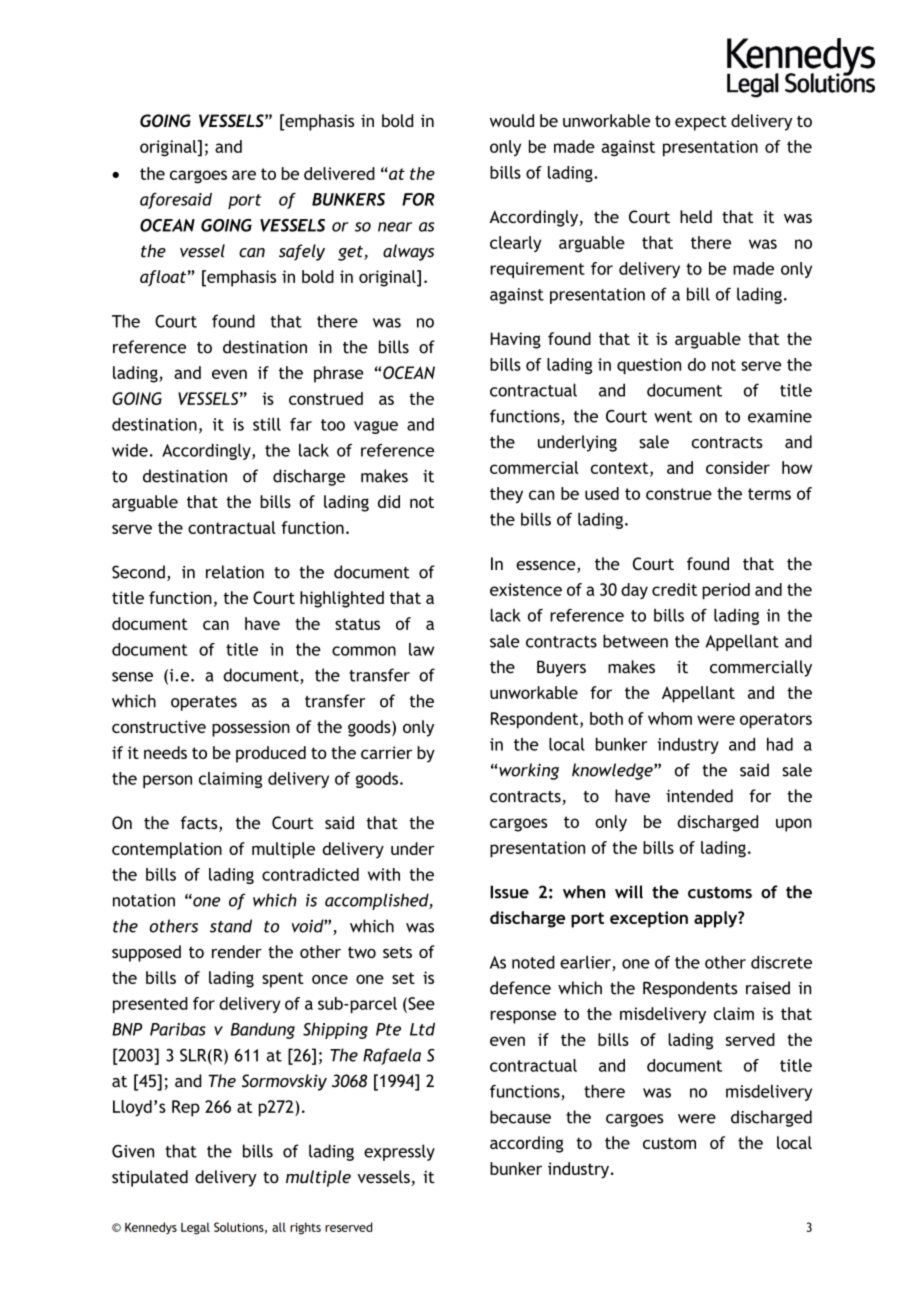  What do you see at coordinates (195, 1228) in the screenshot?
I see `Legal` at bounding box center [195, 1228].
